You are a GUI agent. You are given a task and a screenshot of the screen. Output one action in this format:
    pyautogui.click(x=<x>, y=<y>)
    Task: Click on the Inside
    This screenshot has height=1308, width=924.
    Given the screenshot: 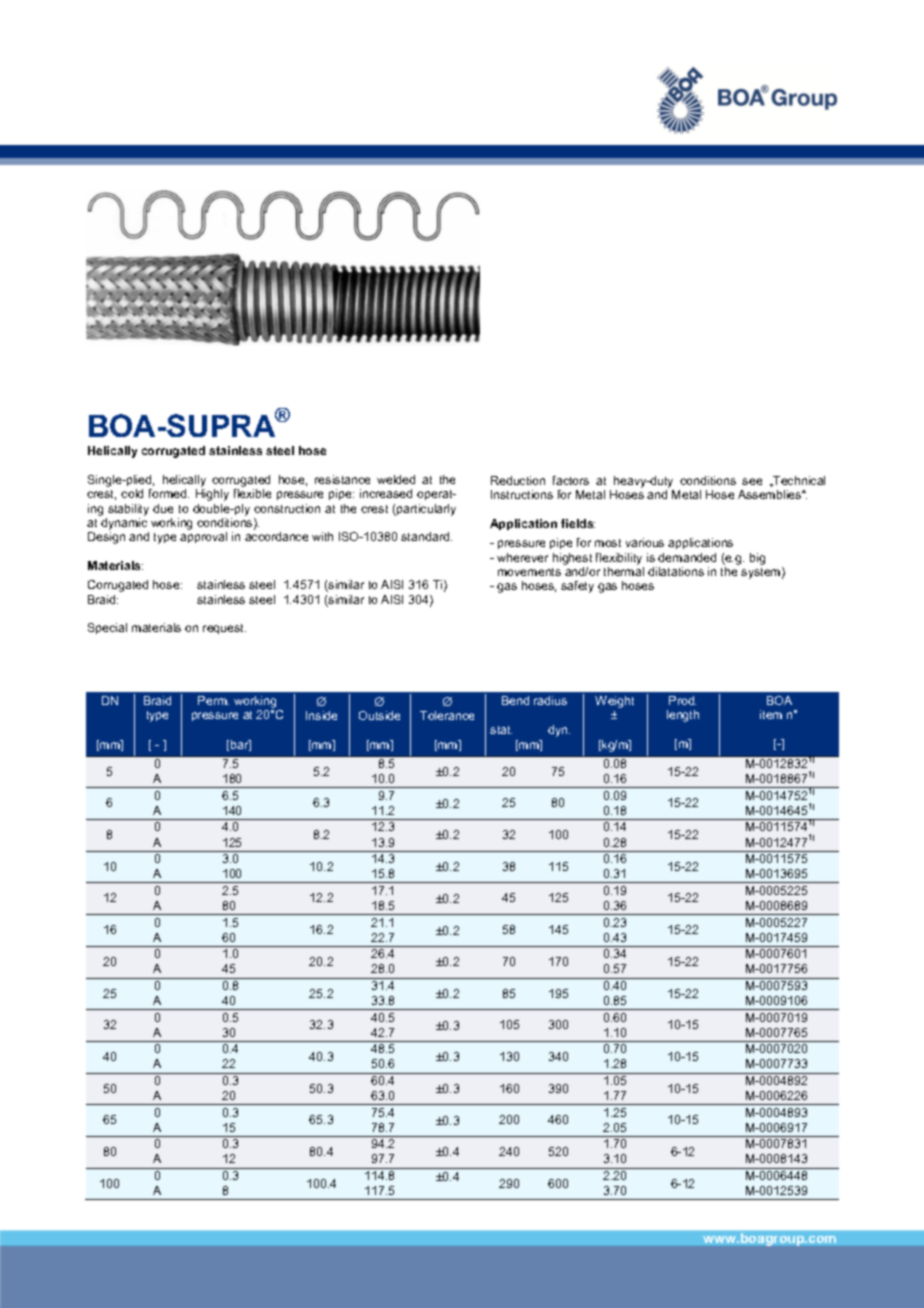 What is the action you would take?
    pyautogui.click(x=321, y=715)
